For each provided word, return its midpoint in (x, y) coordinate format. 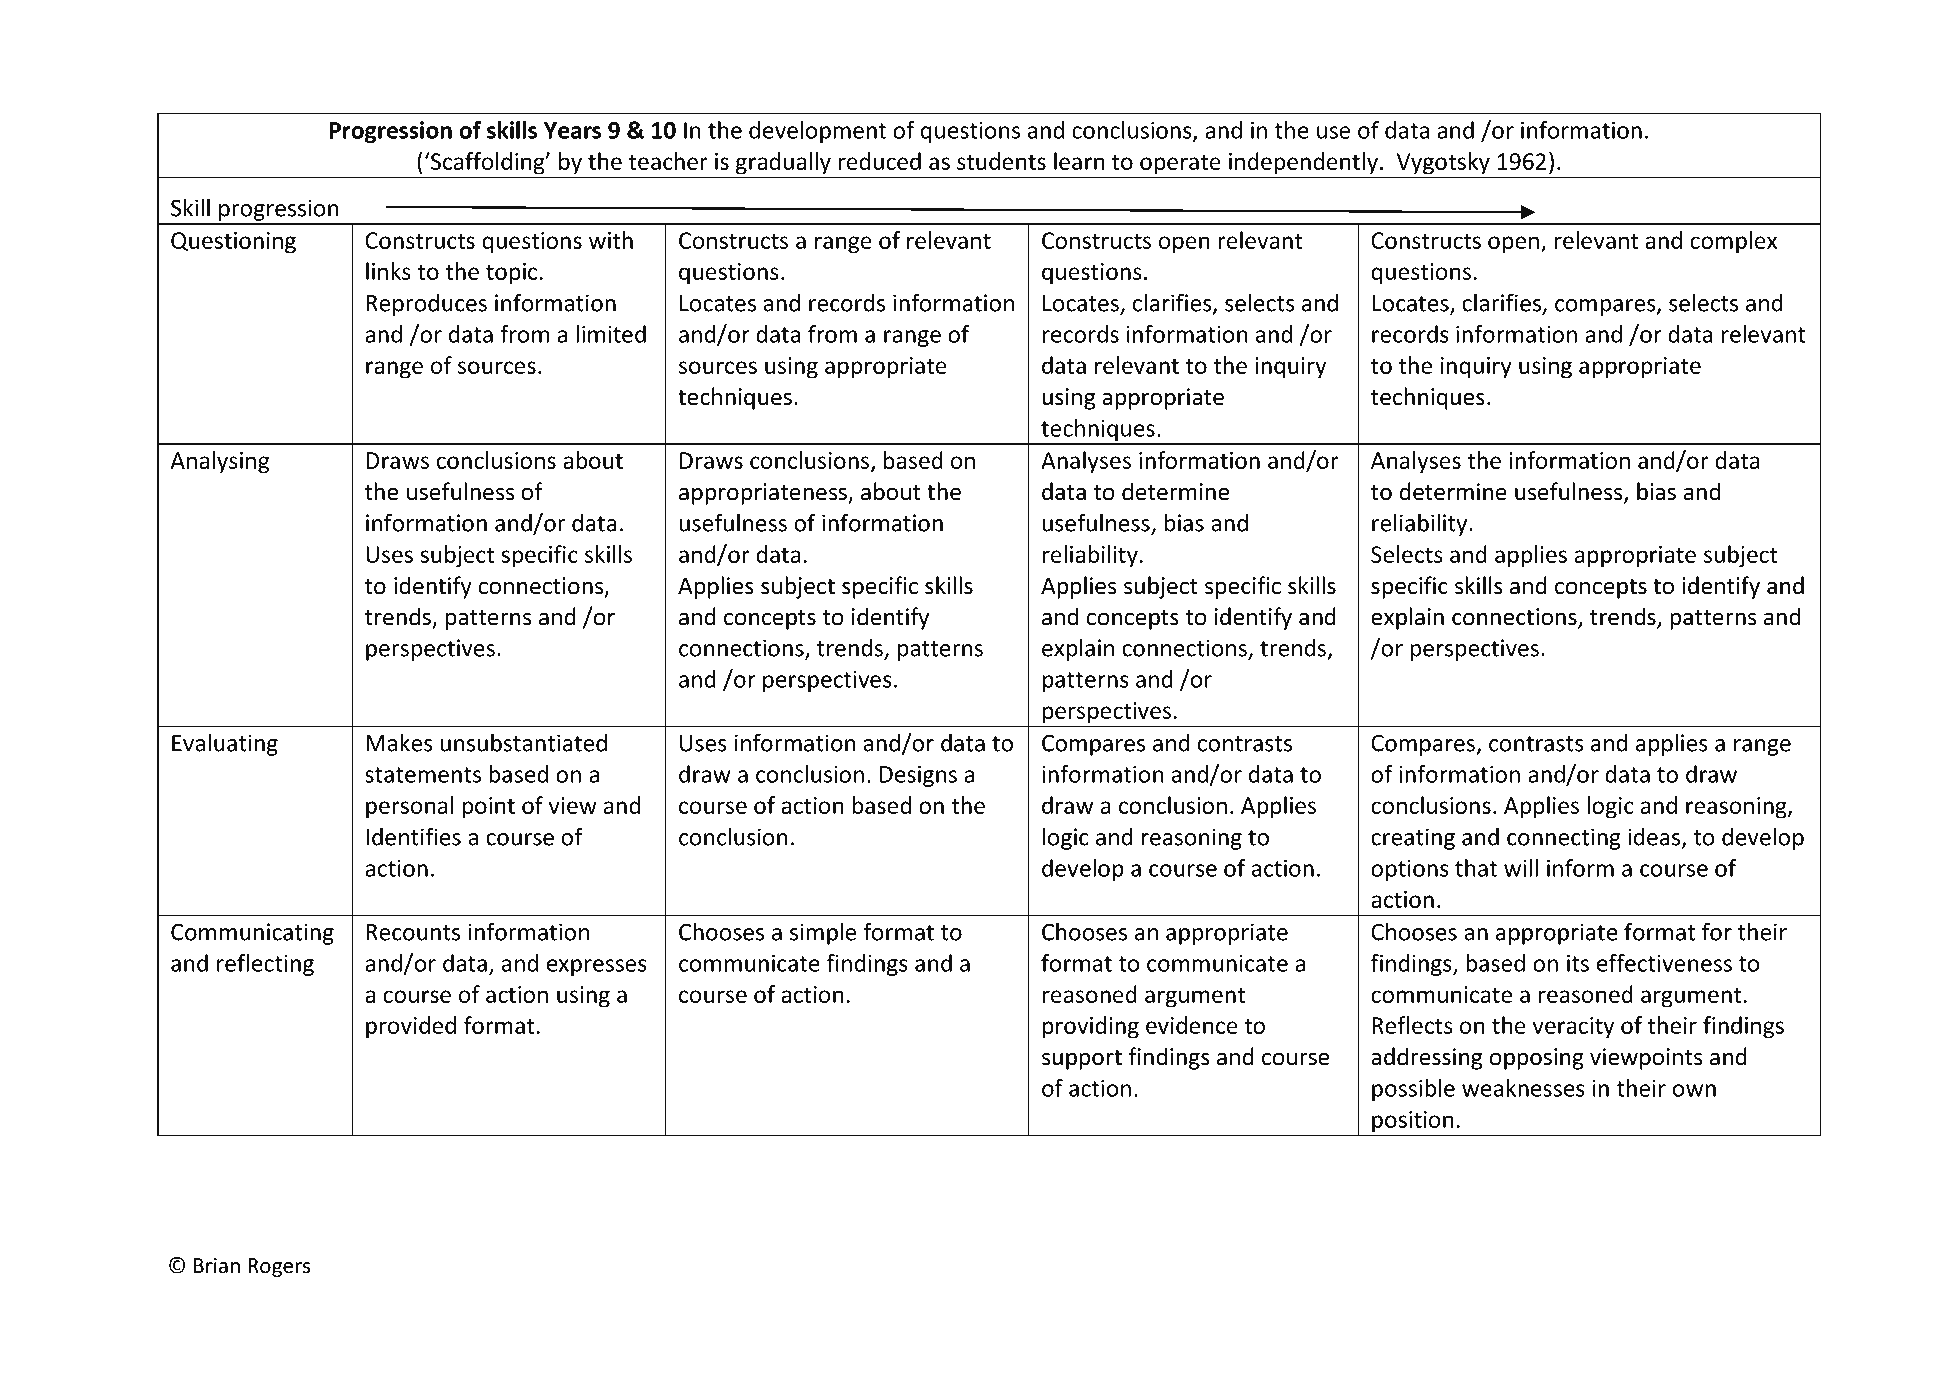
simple (823, 933)
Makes (399, 742)
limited (611, 334)
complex (1733, 242)
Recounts (413, 932)
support (1082, 1060)
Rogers (279, 1267)
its (1578, 963)
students (1001, 161)
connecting (1564, 839)
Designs (918, 776)
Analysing (220, 462)
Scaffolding (488, 163)
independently (1303, 163)
